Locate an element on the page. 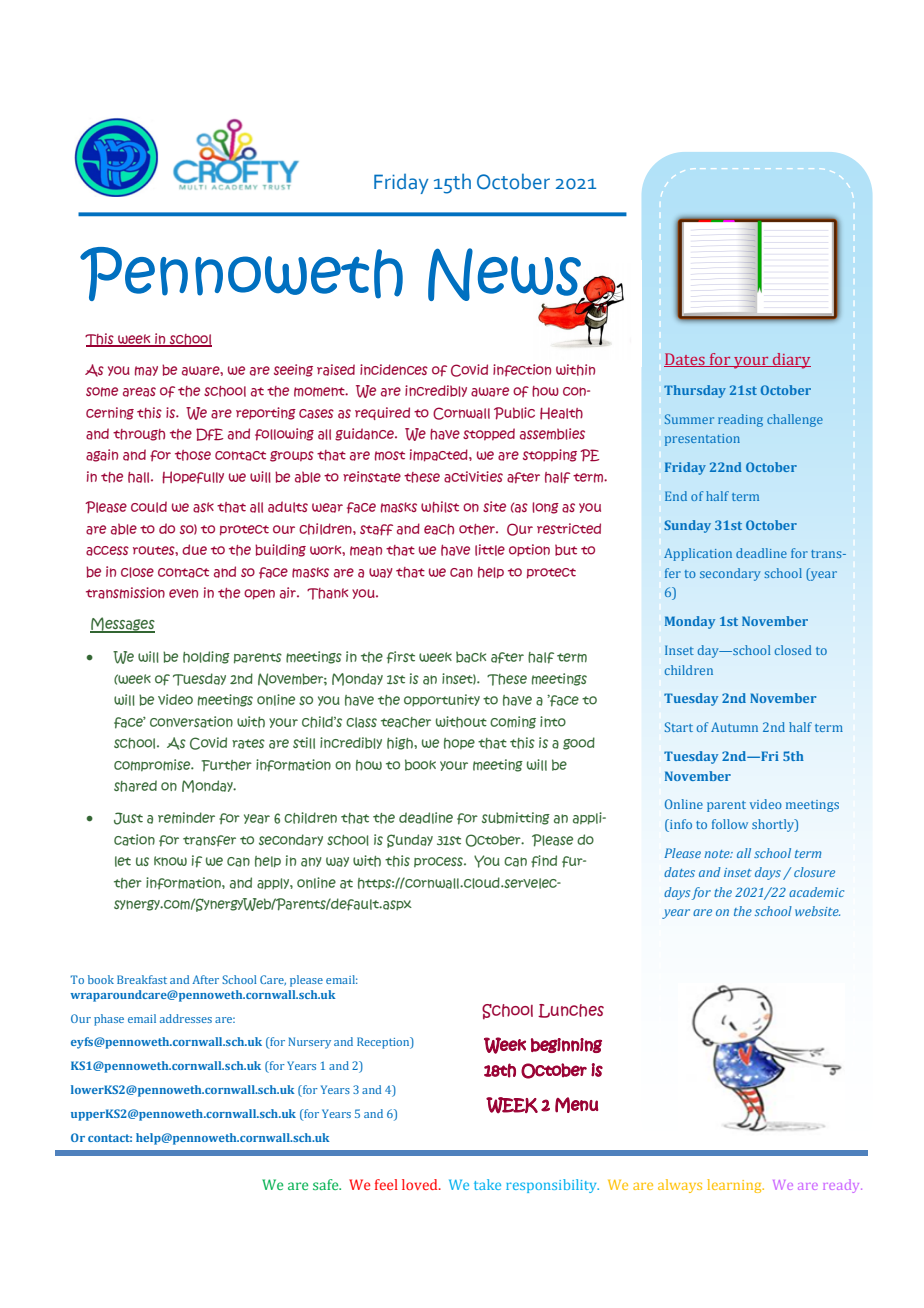 This image has width=924, height=1308. End is located at coordinates (676, 496).
